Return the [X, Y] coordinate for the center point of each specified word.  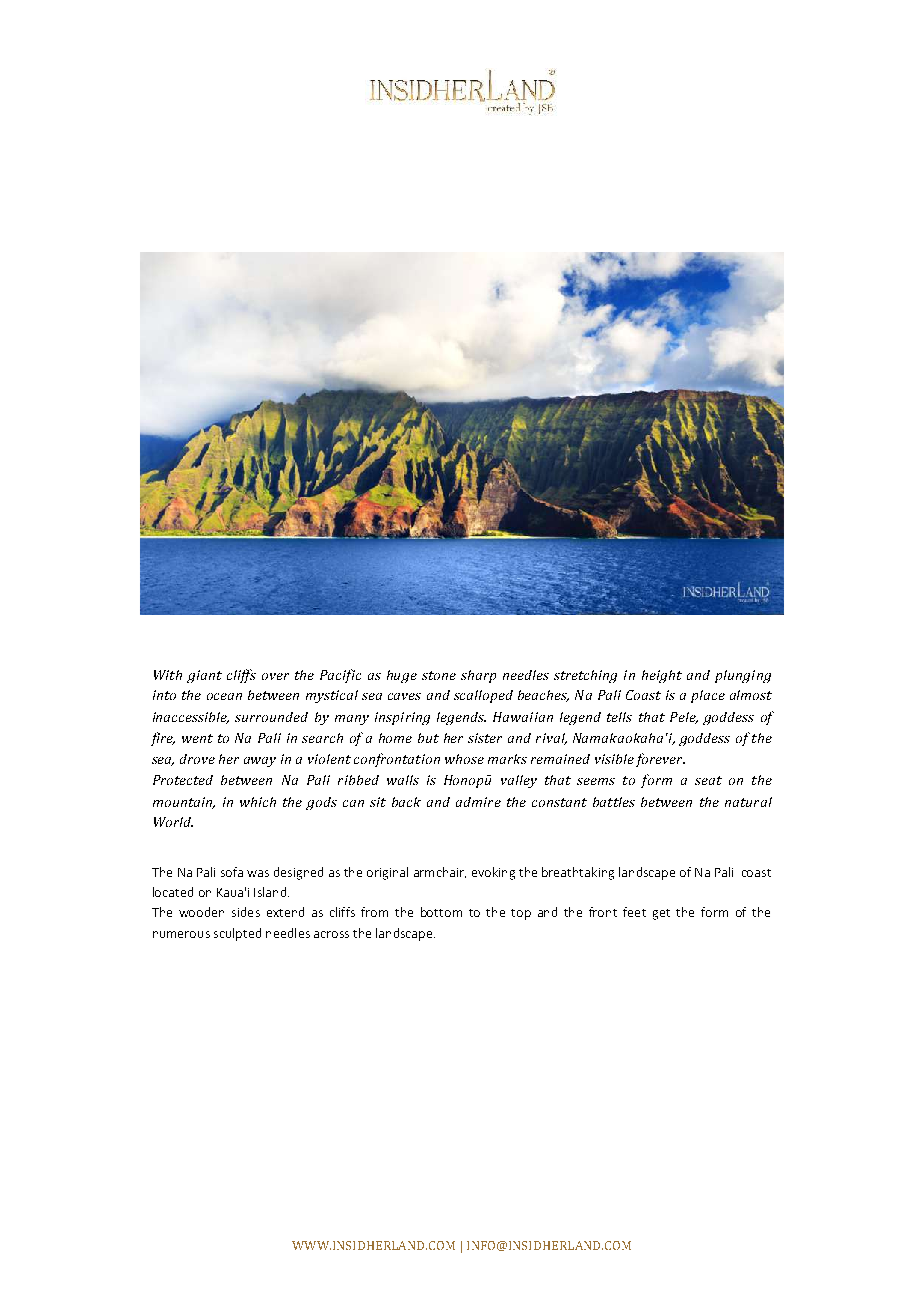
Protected [183, 780]
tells [619, 717]
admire [478, 802]
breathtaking [578, 873]
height [662, 676]
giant [204, 676]
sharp [478, 676]
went [197, 738]
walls [403, 780]
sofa [232, 872]
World [173, 822]
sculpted [237, 934]
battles [614, 802]
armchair [440, 872]
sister [485, 738]
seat [708, 780]
